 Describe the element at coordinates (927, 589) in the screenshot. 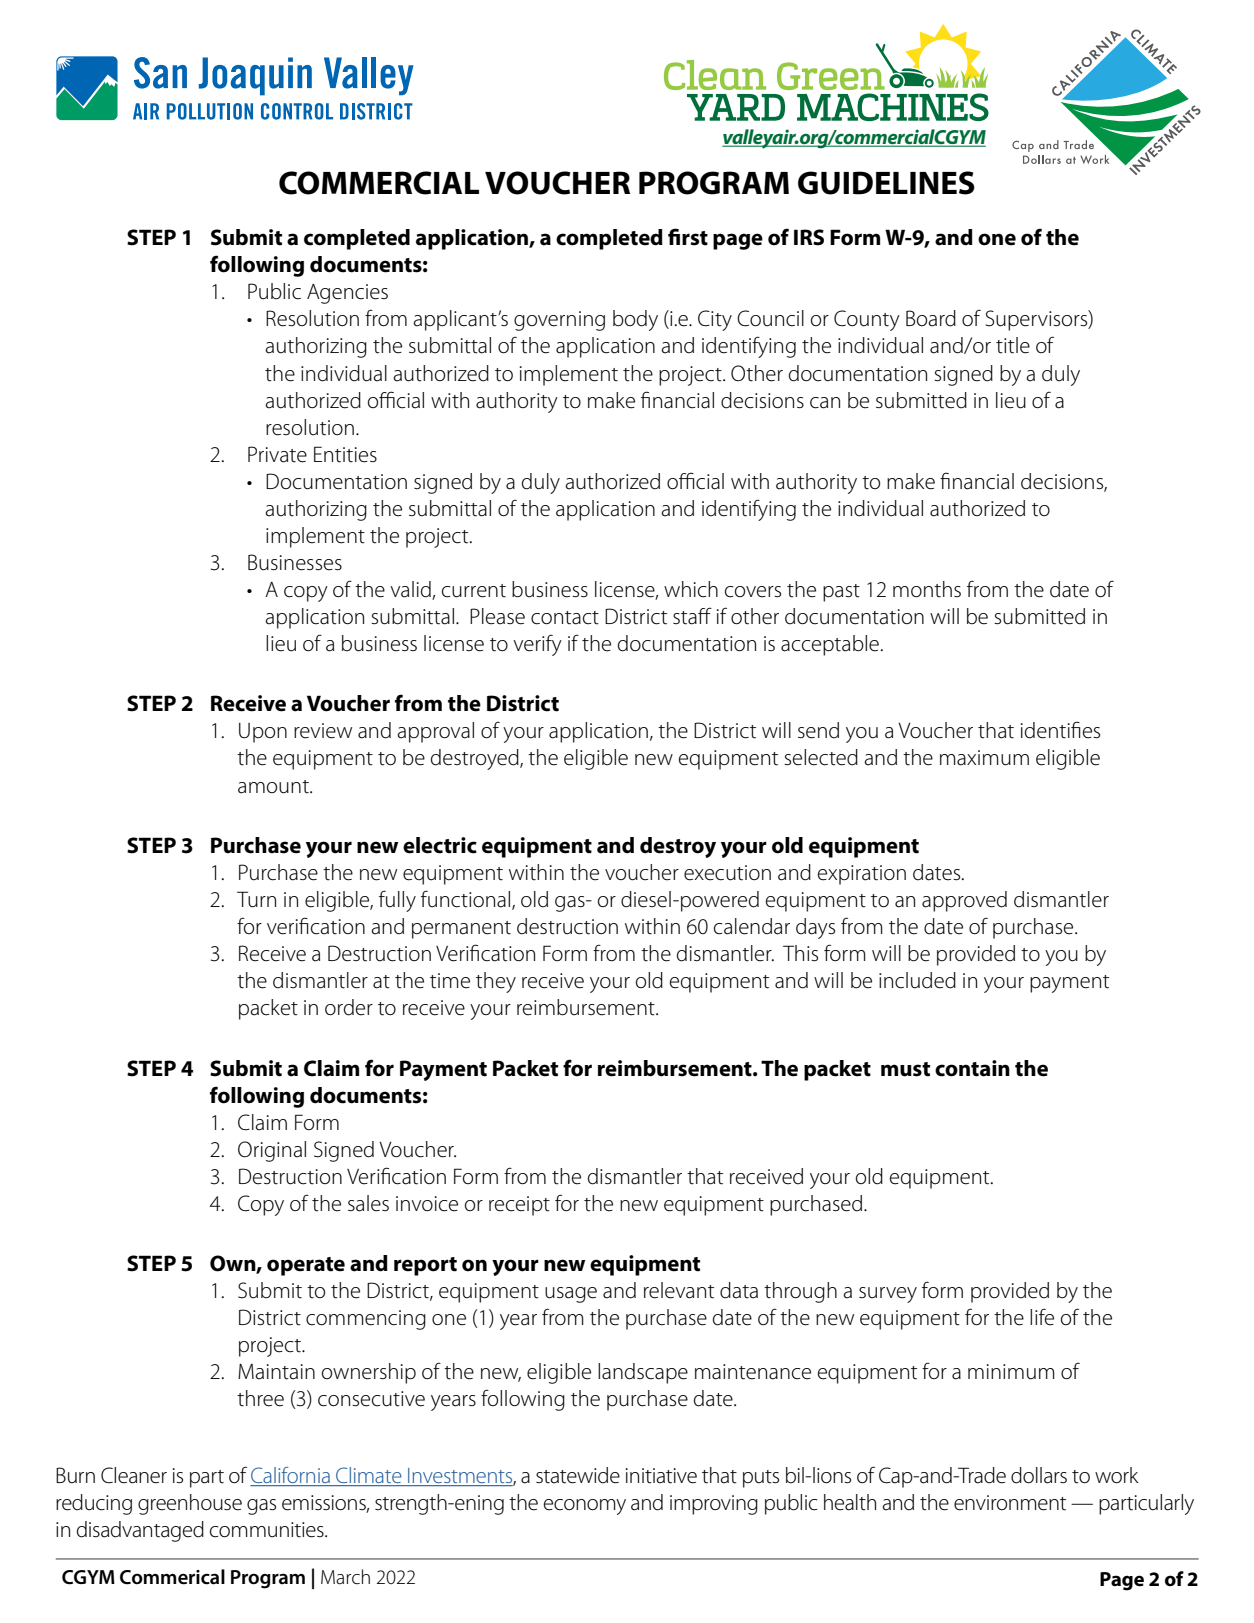

I see `months` at that location.
